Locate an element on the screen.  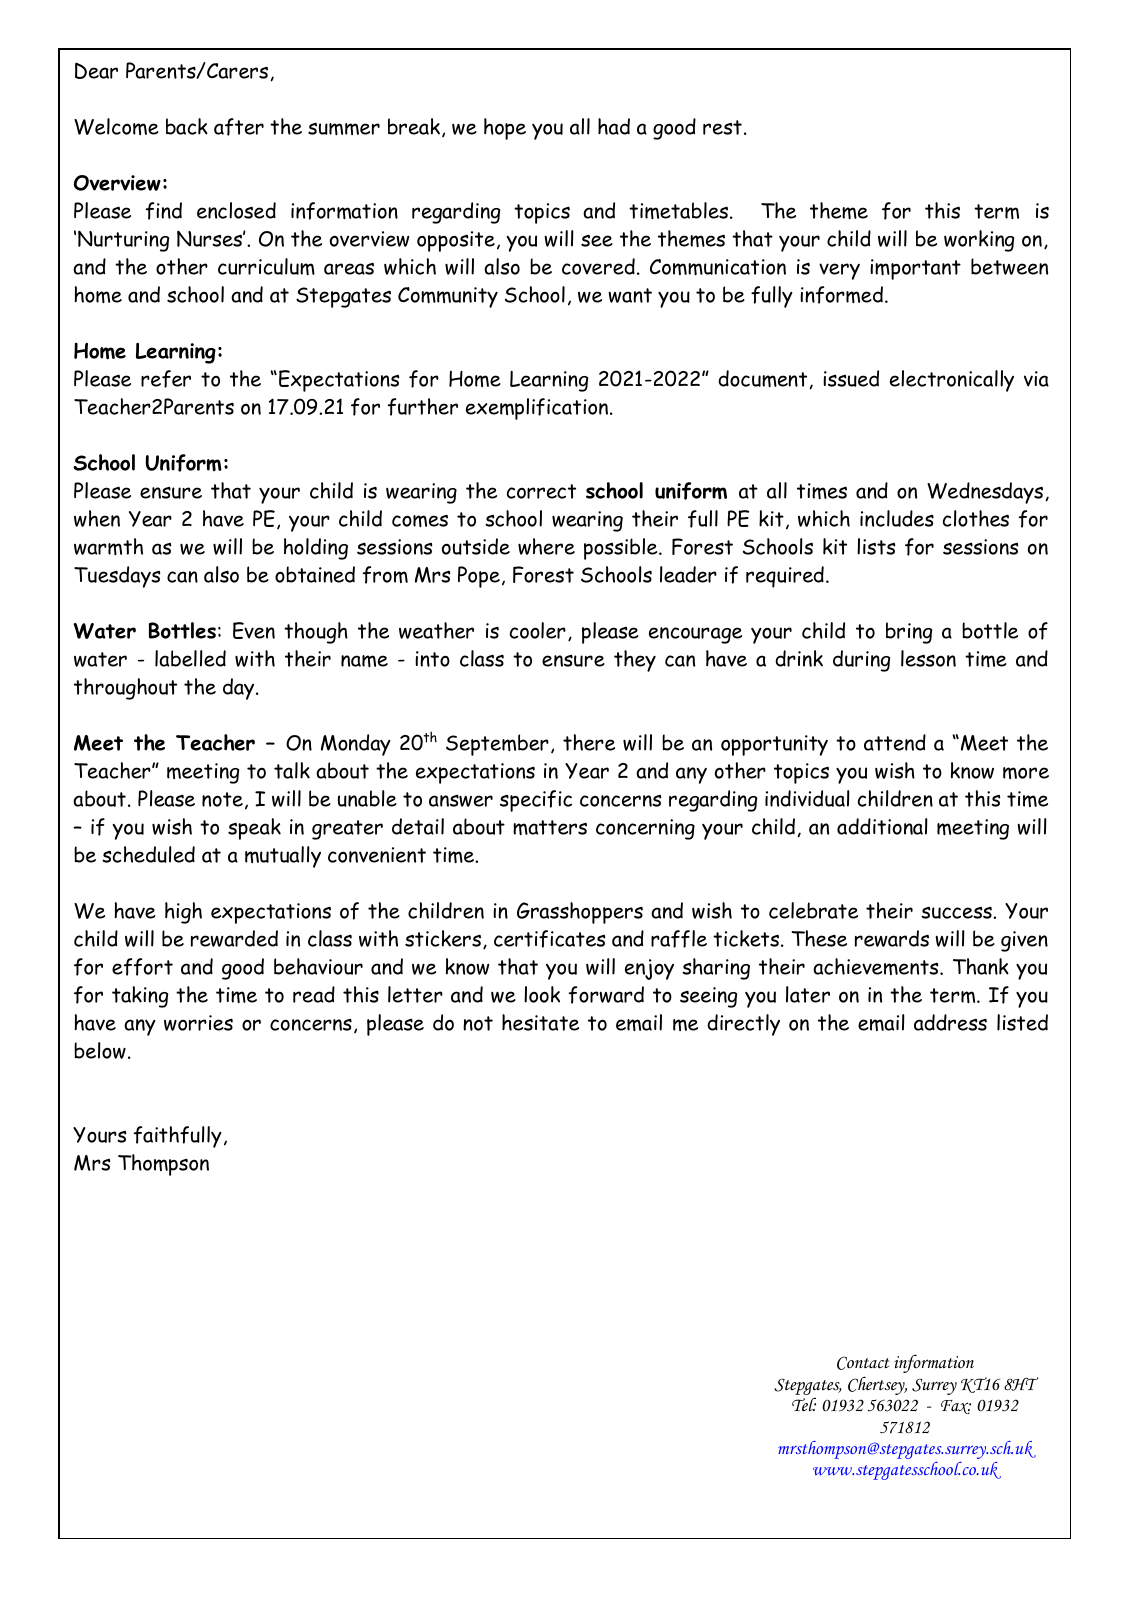
had is located at coordinates (614, 126).
